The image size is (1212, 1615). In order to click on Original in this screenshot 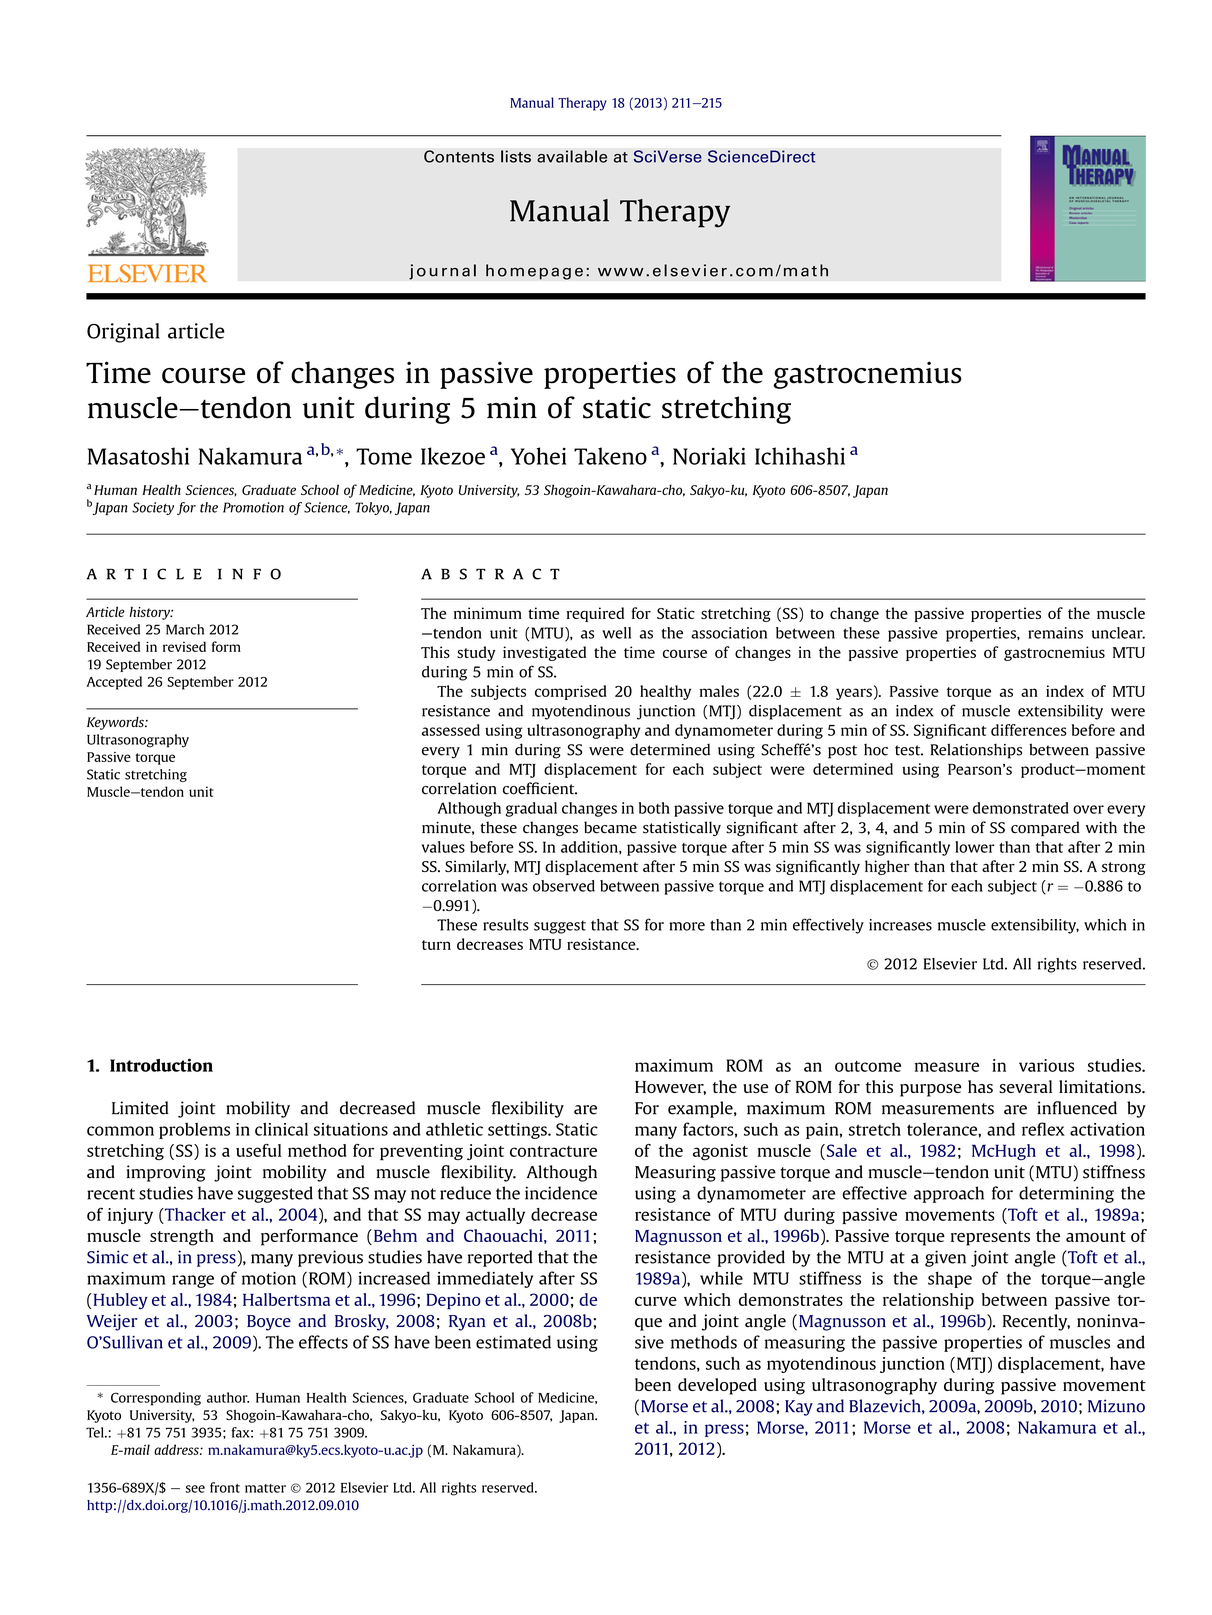, I will do `click(123, 333)`.
